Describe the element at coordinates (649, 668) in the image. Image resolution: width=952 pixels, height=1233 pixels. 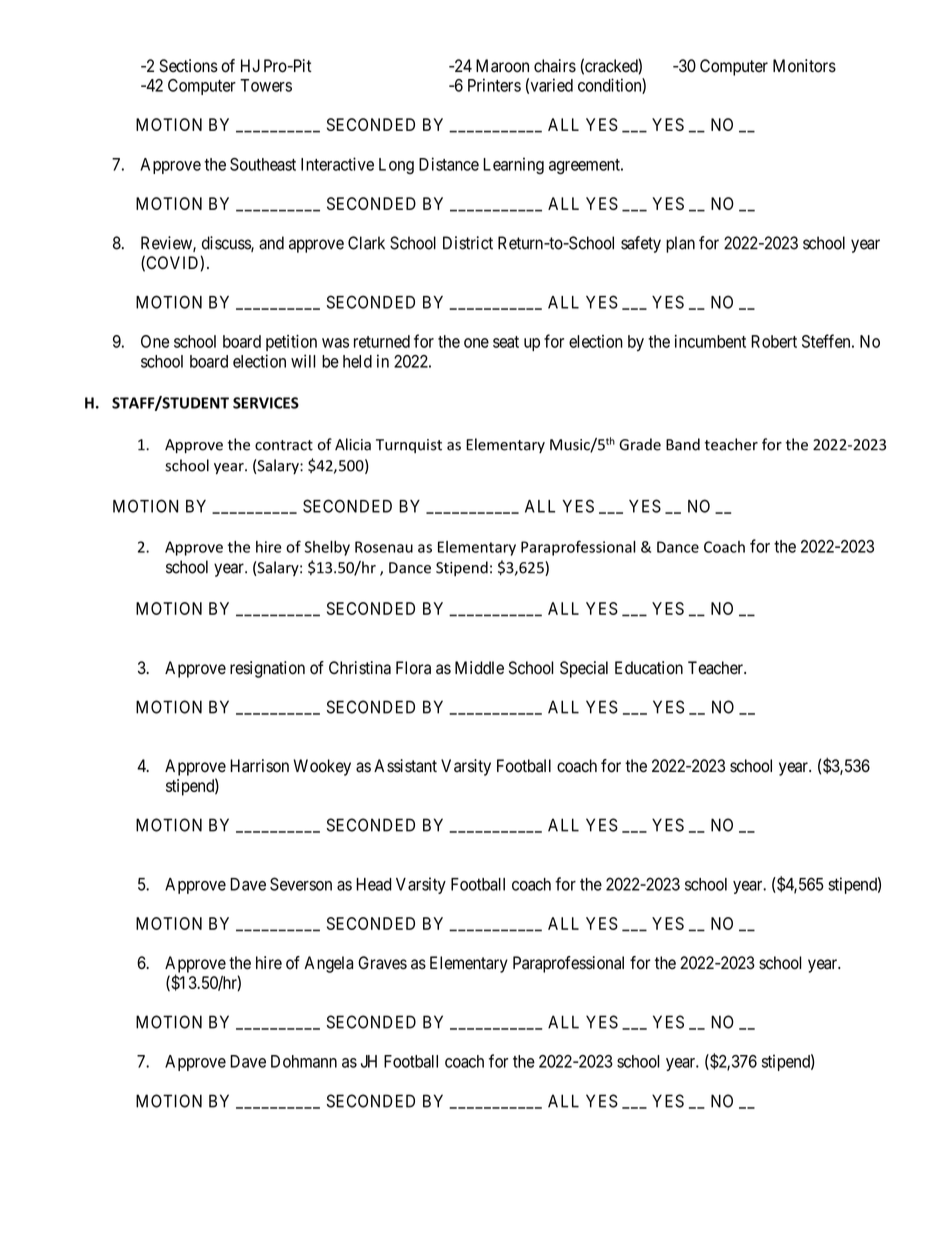
I see `Education` at that location.
